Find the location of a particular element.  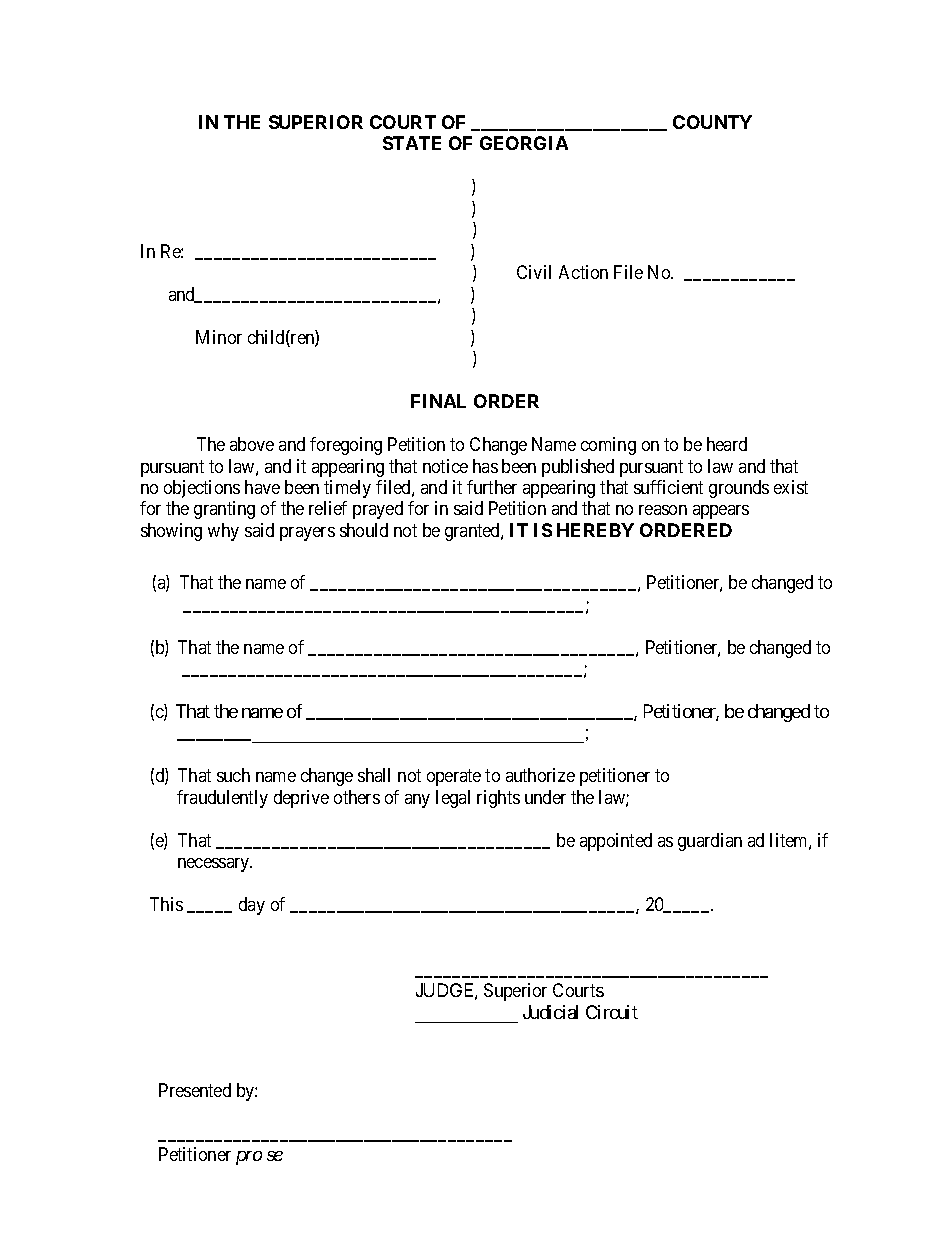

GEORGIA is located at coordinates (524, 143).
